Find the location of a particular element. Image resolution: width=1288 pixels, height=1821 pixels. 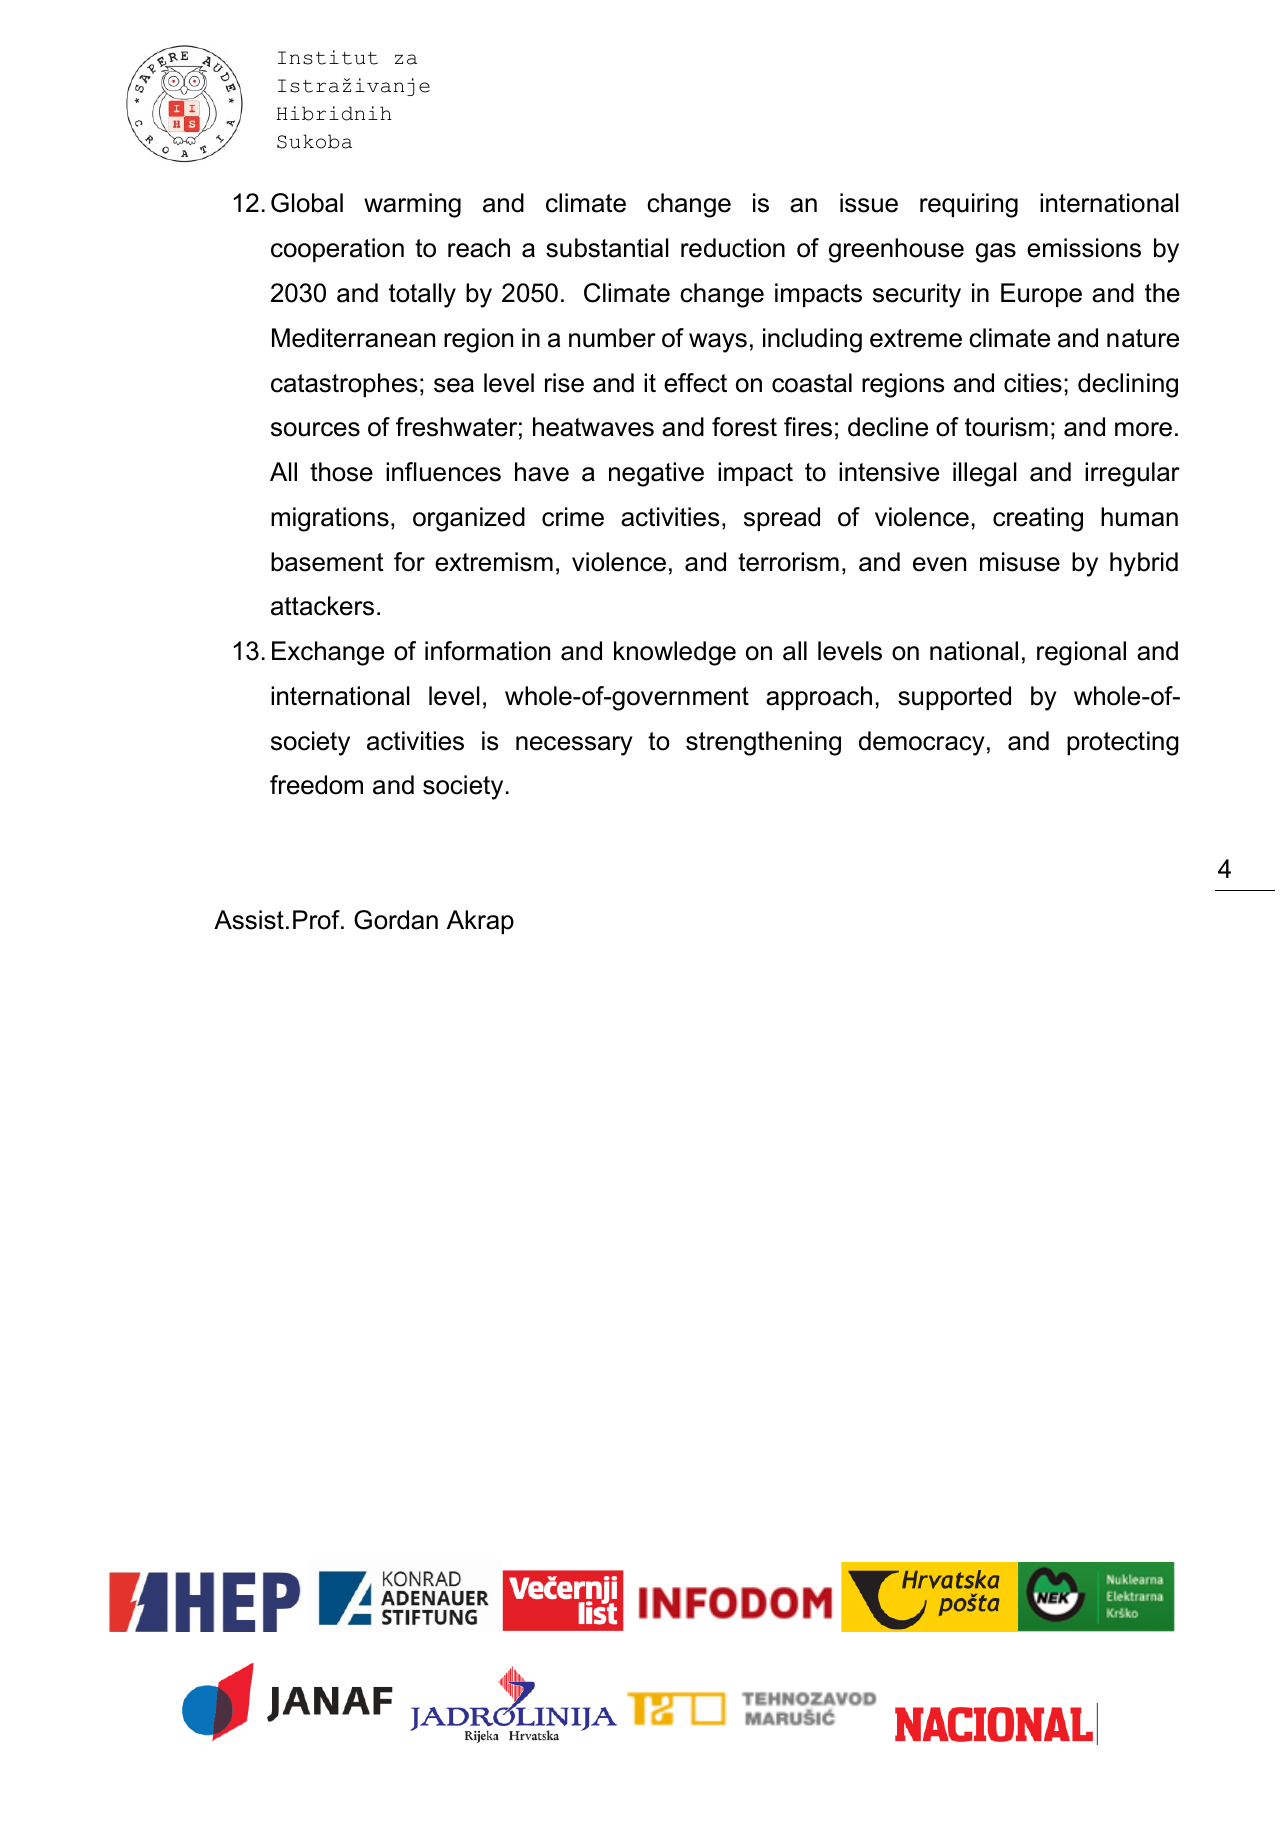

emissions is located at coordinates (1084, 248).
